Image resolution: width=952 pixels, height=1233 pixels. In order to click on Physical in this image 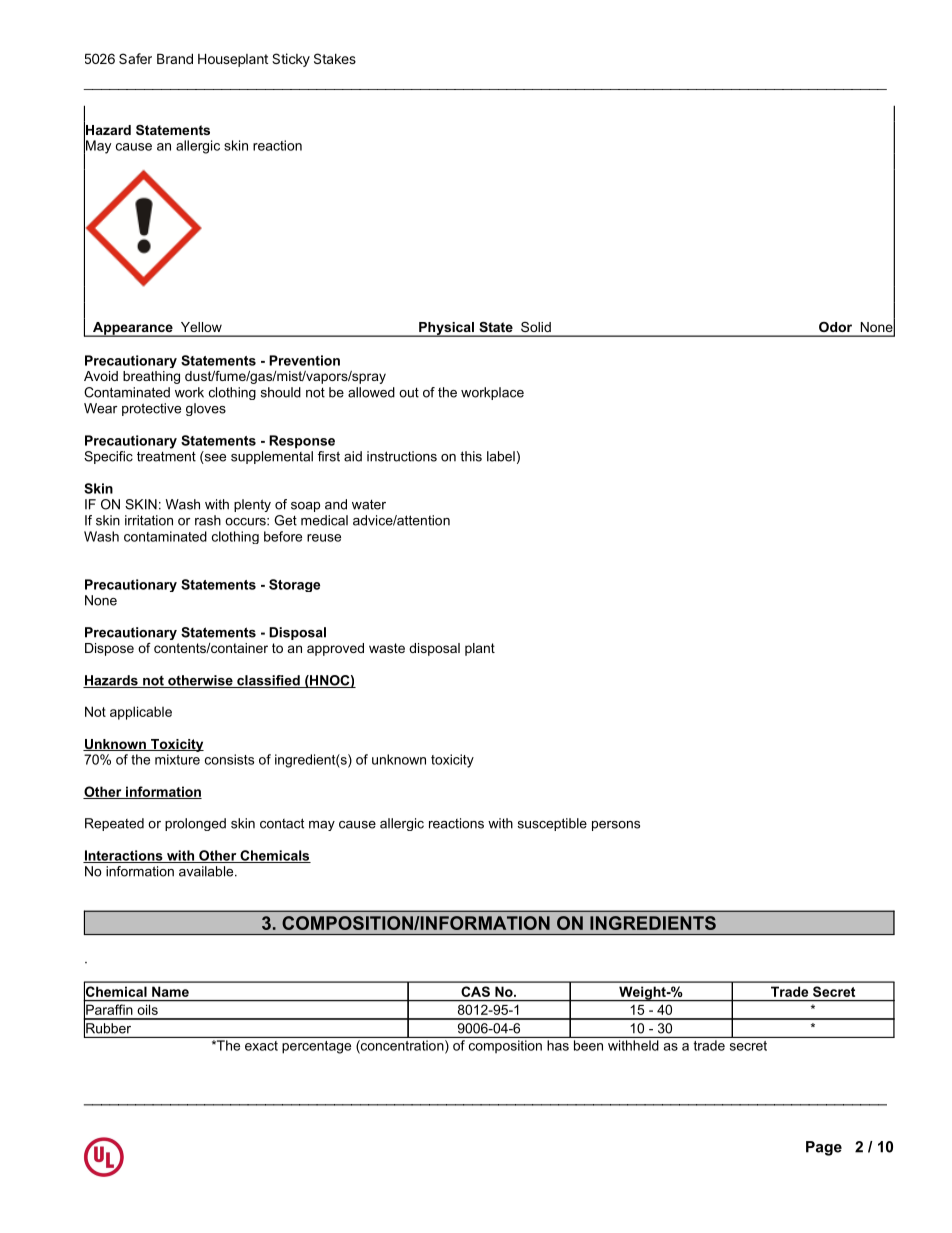, I will do `click(447, 329)`.
